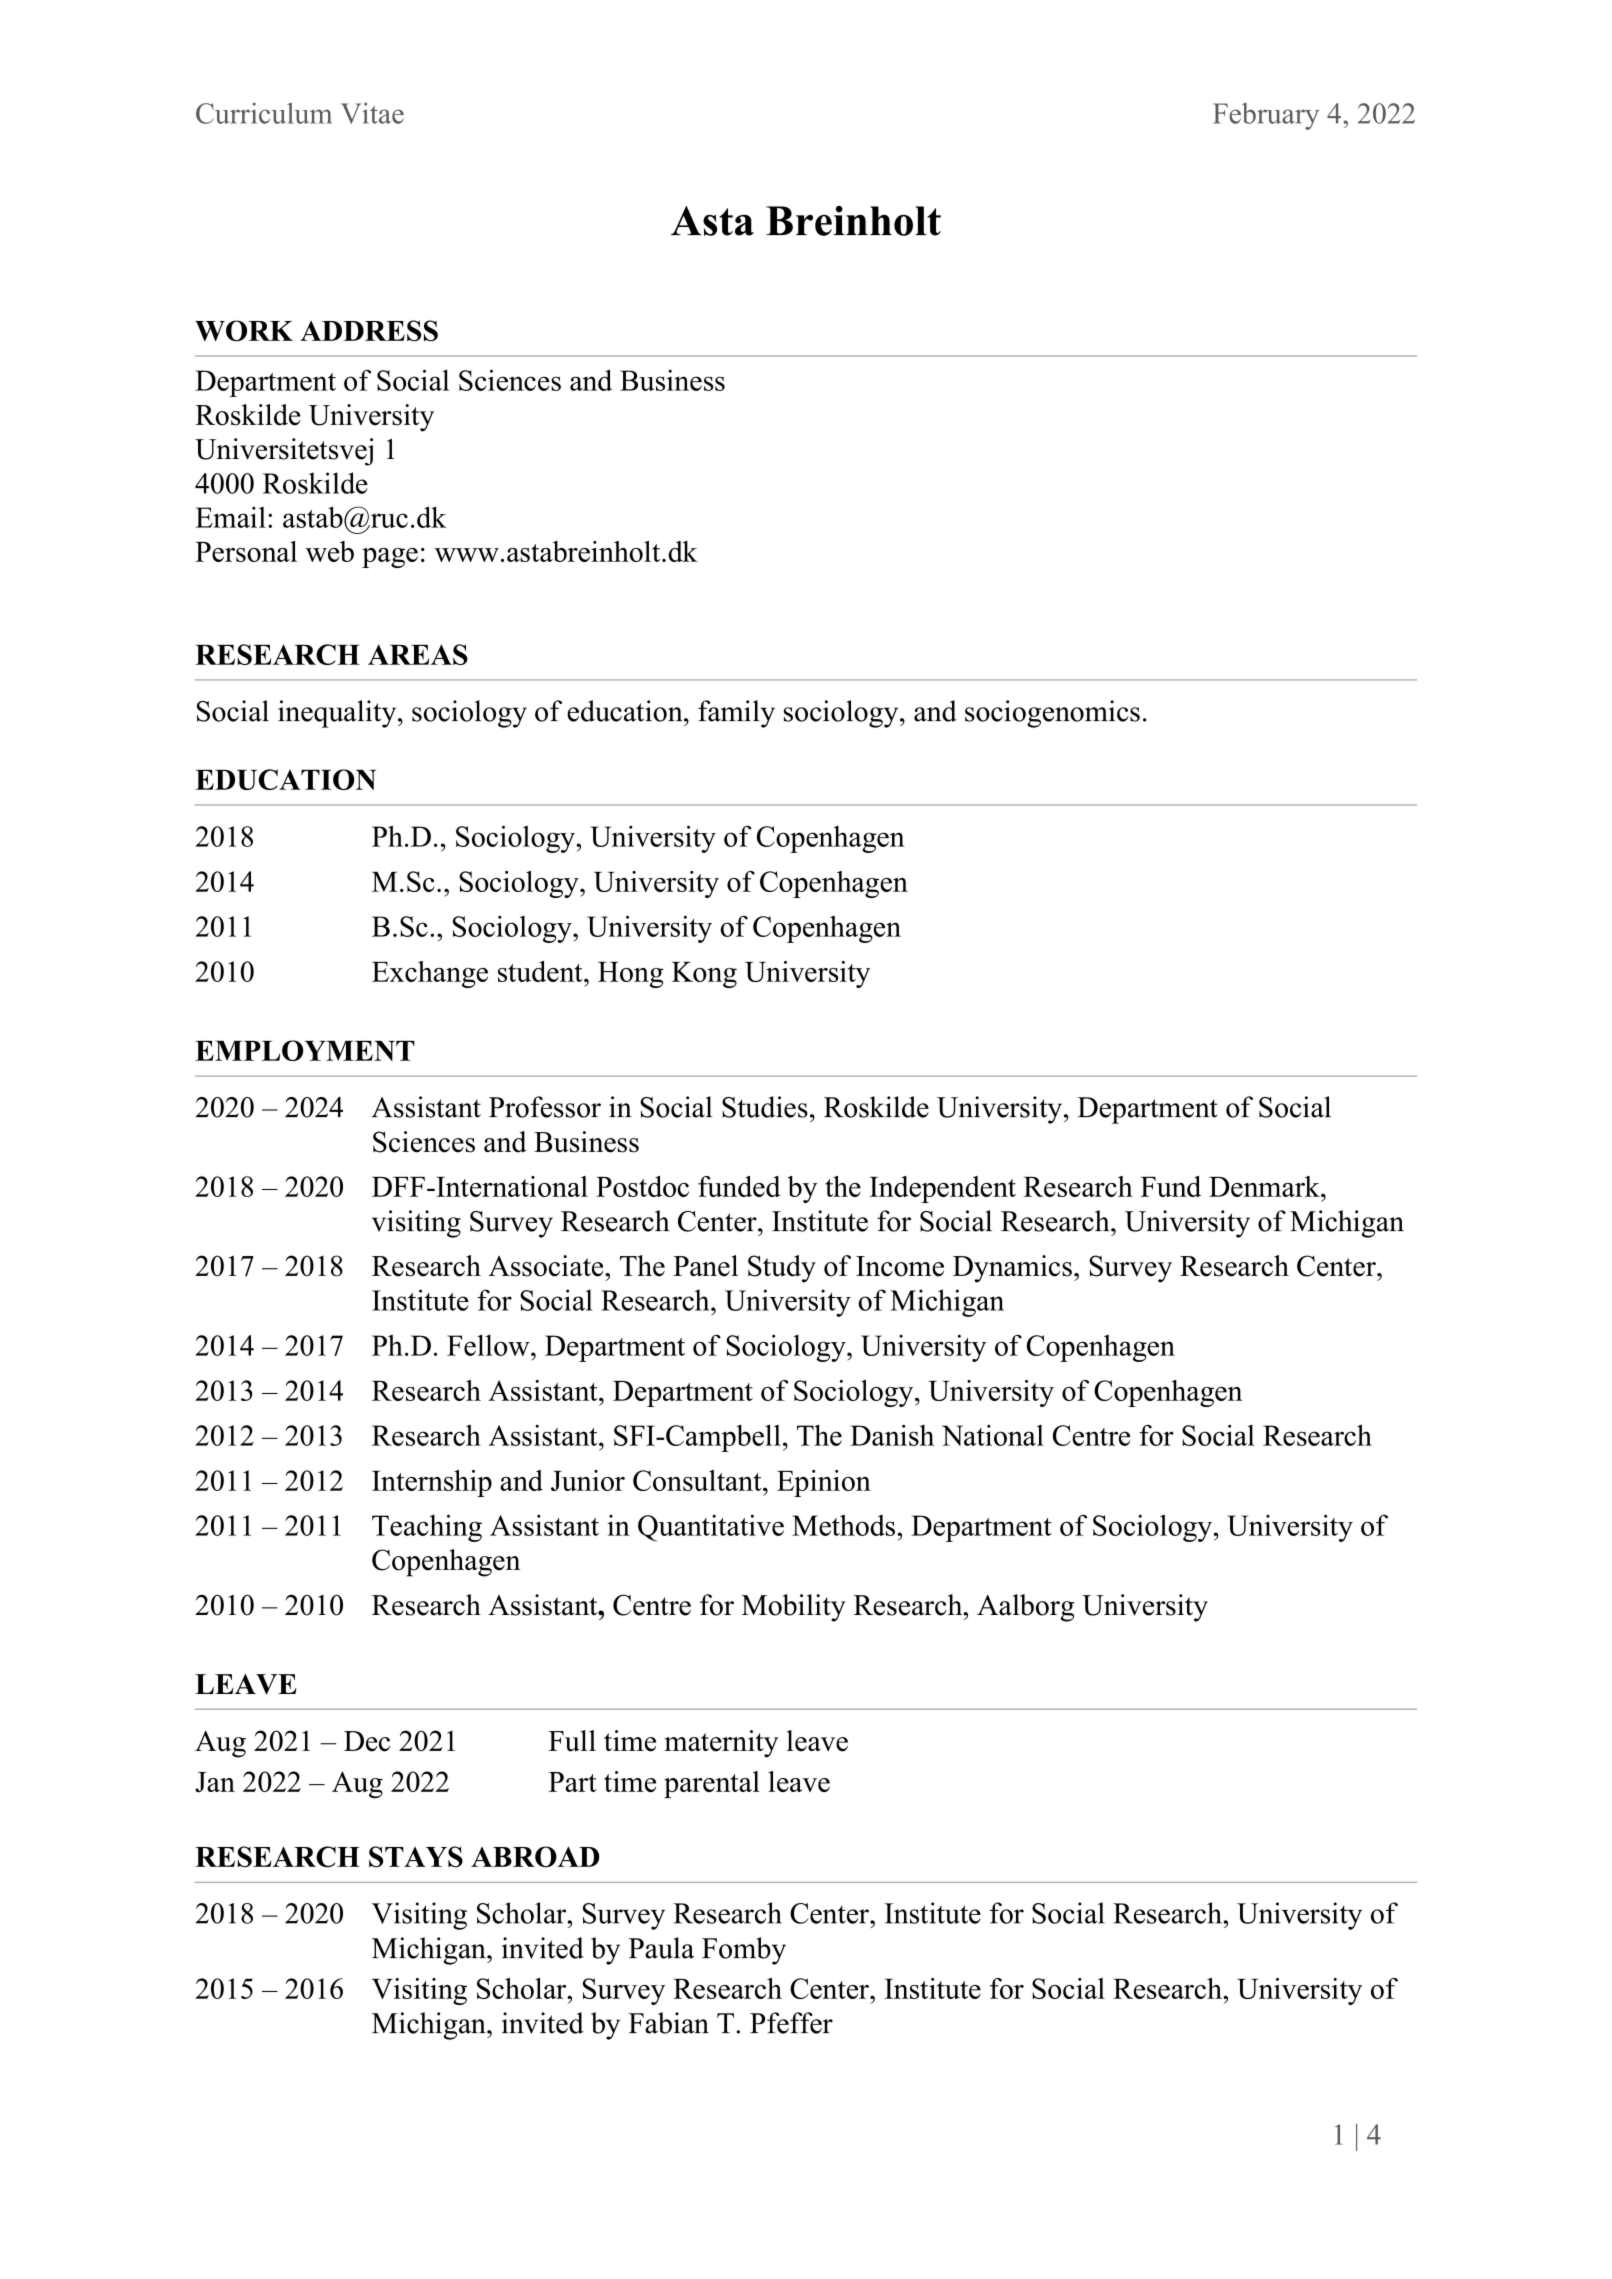  What do you see at coordinates (782, 1269) in the screenshot?
I see `Study` at bounding box center [782, 1269].
